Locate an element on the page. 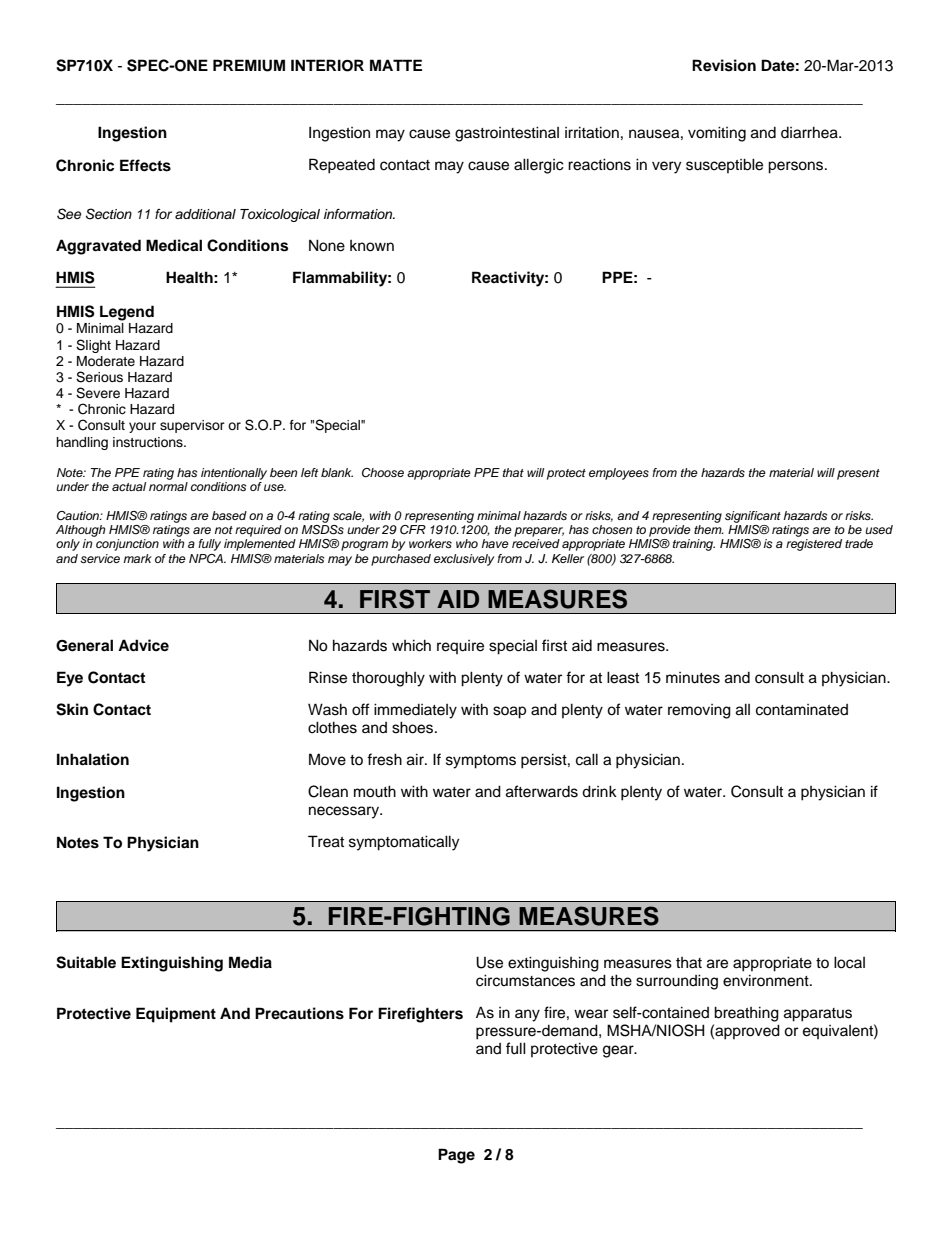 Image resolution: width=952 pixels, height=1233 pixels. Page is located at coordinates (456, 1156).
